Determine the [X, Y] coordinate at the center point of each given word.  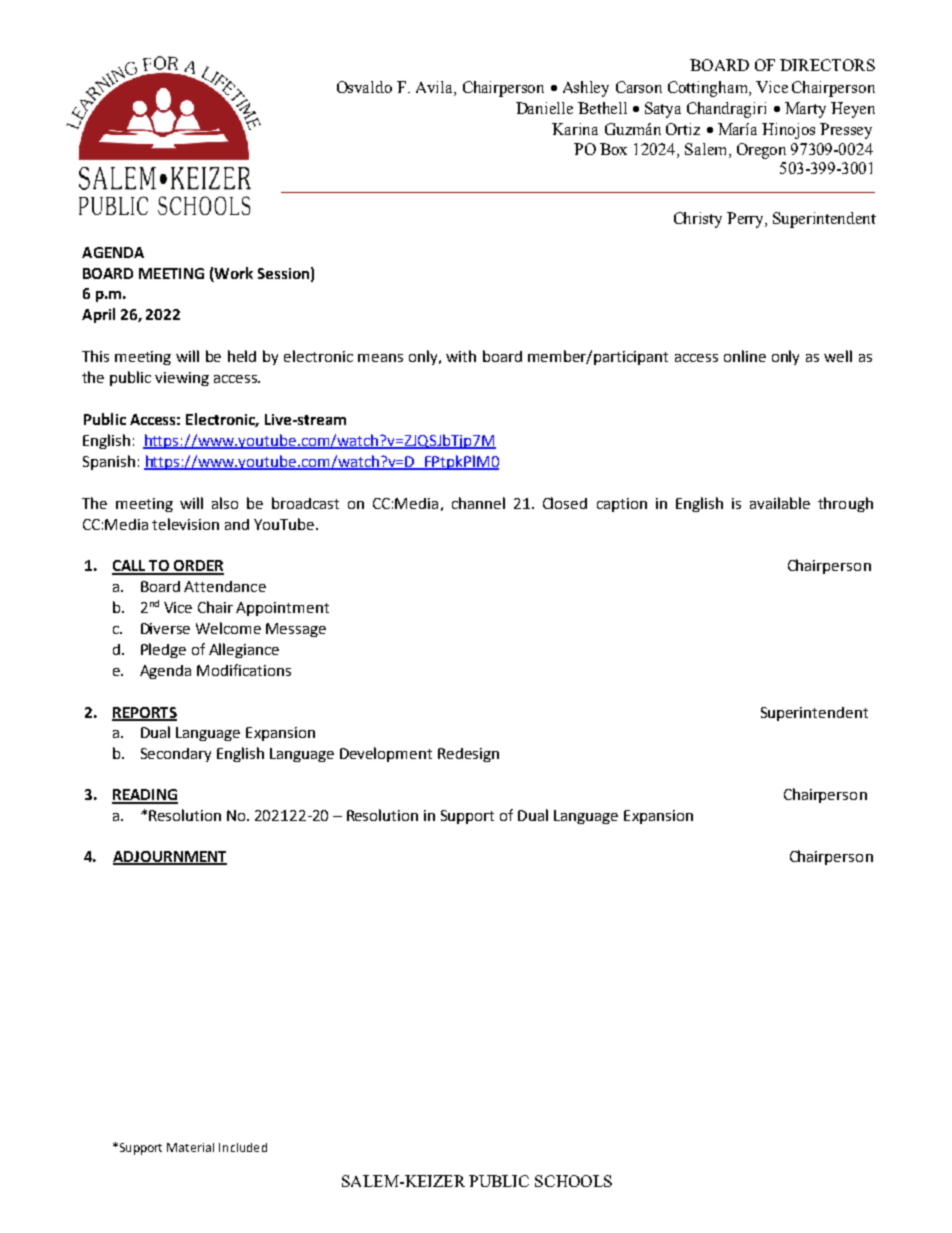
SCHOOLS [573, 1181]
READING [145, 796]
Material [190, 1147]
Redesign [468, 755]
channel [478, 503]
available [780, 503]
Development [386, 754]
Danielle [544, 108]
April [98, 315]
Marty [805, 110]
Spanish [109, 462]
